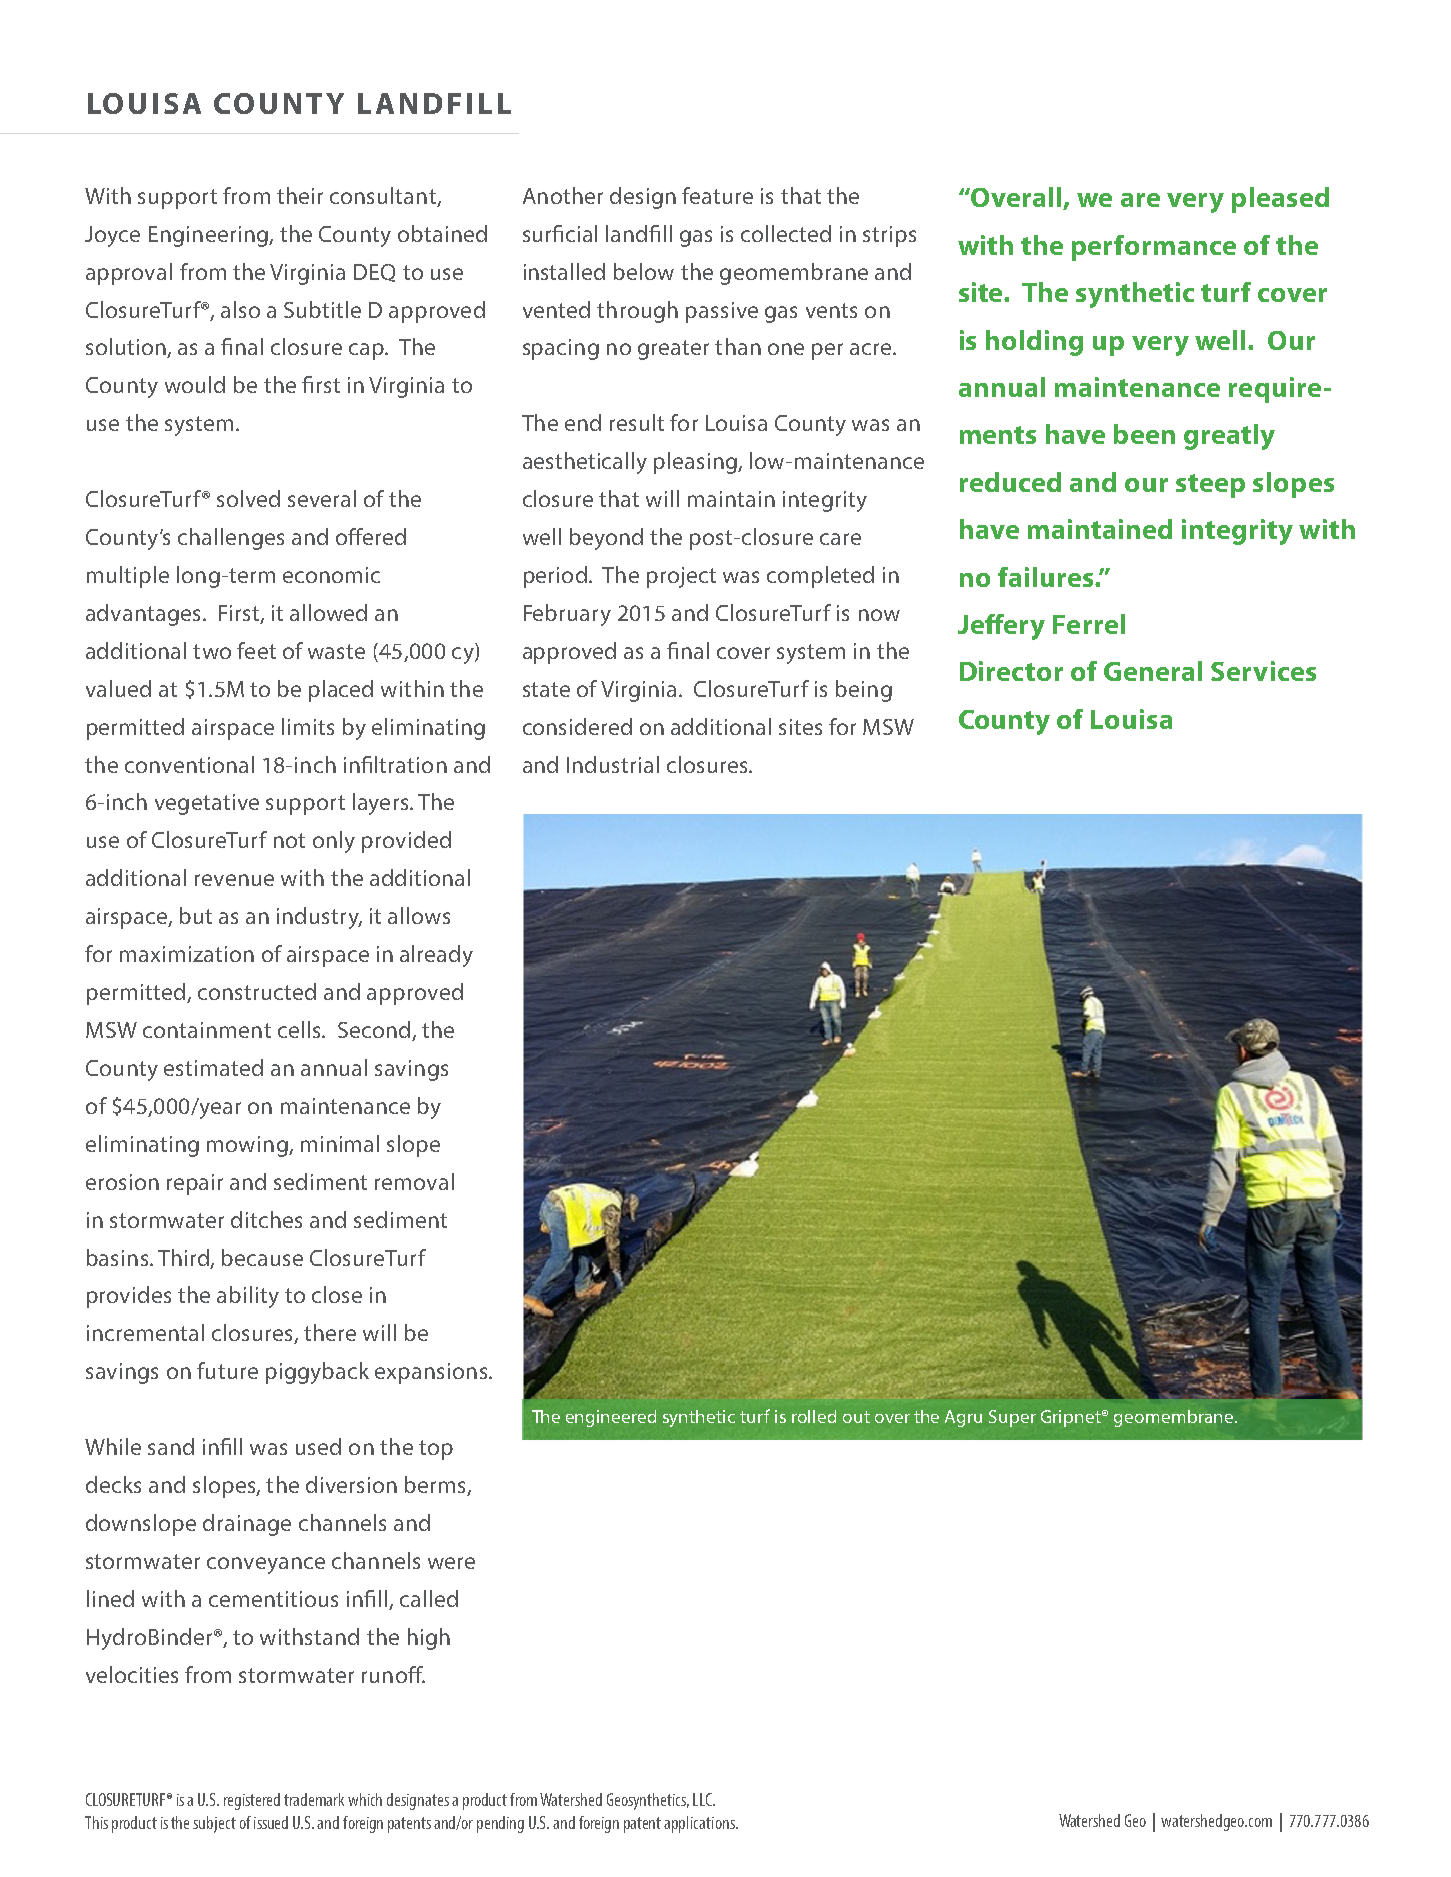 The height and width of the screenshot is (1877, 1451). Describe the element at coordinates (681, 577) in the screenshot. I see `project` at that location.
